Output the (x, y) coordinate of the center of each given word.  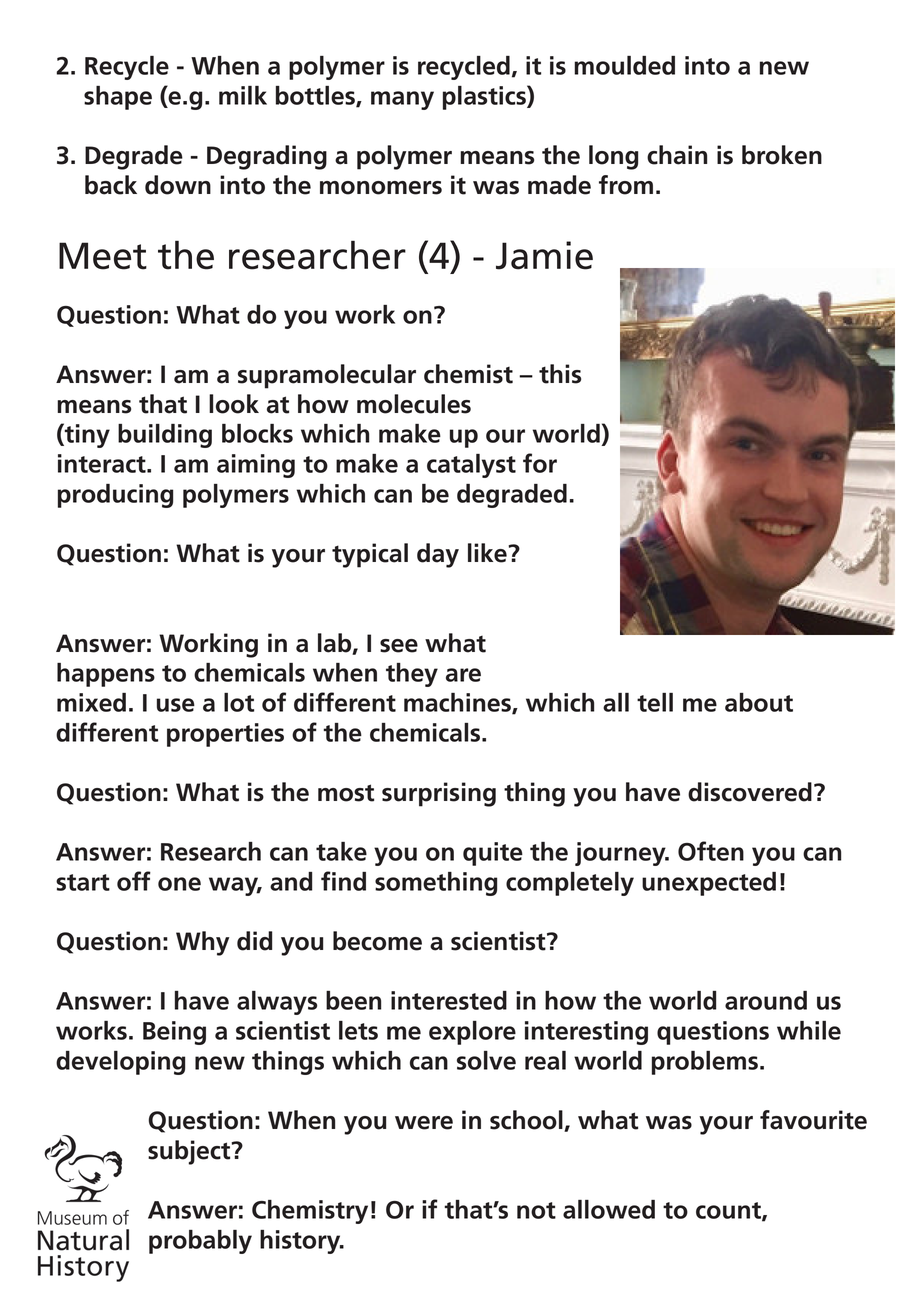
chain (677, 155)
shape (118, 98)
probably (200, 1242)
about (759, 702)
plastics (485, 97)
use (176, 705)
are (463, 675)
